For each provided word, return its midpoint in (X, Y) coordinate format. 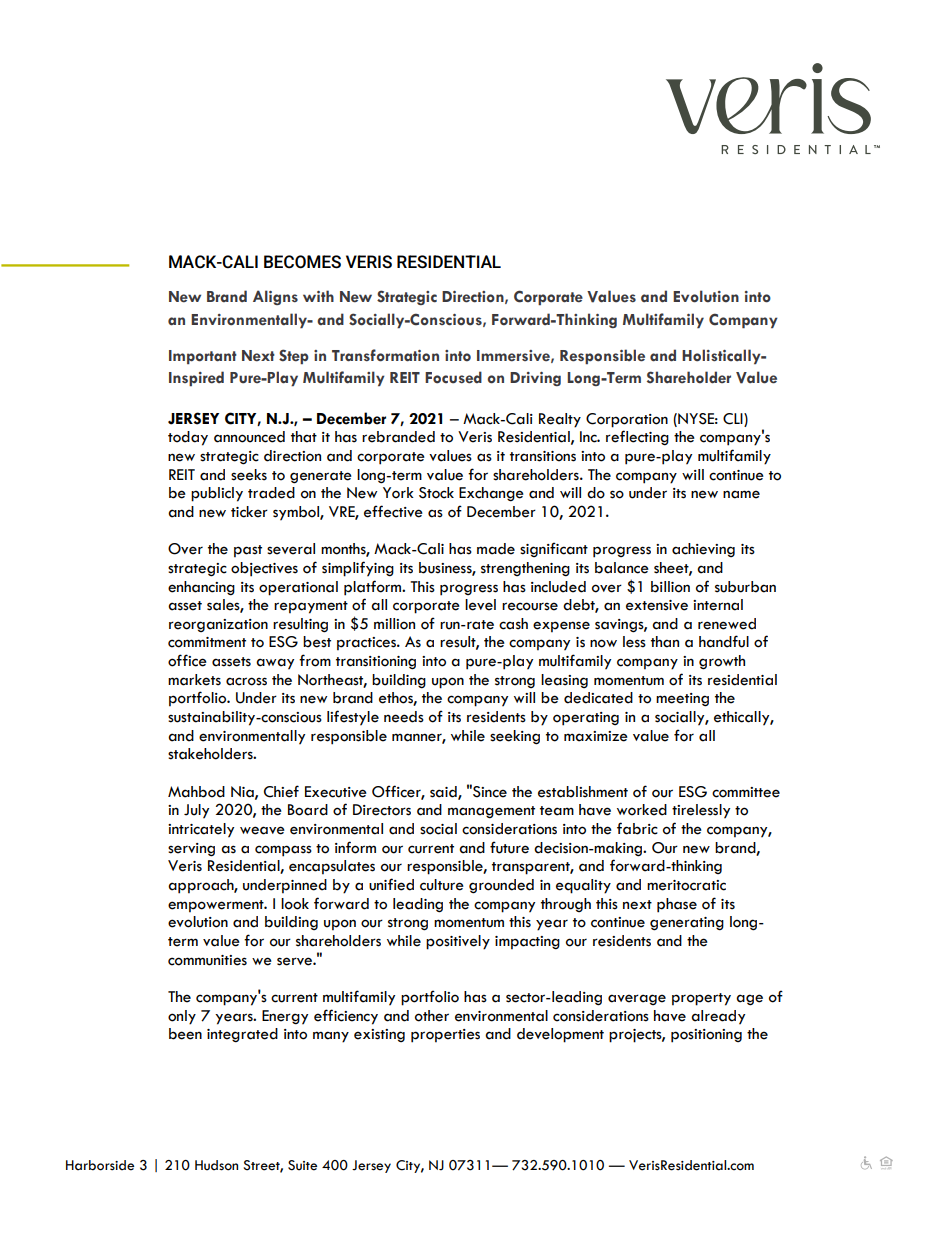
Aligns (275, 297)
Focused (453, 377)
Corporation (627, 420)
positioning (706, 1036)
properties (445, 1036)
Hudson (216, 1165)
